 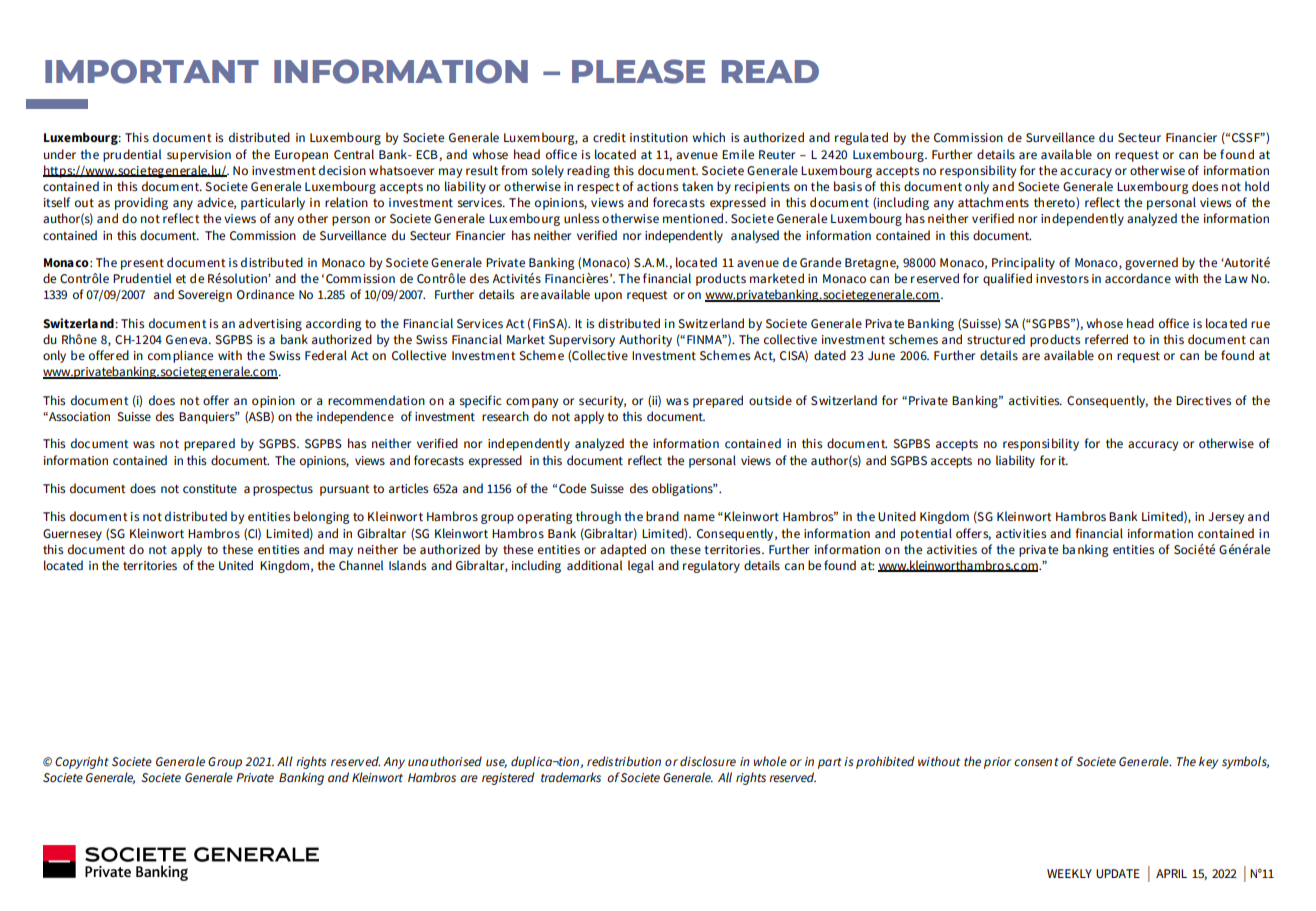 I want to click on Copyright, so click(x=82, y=762).
